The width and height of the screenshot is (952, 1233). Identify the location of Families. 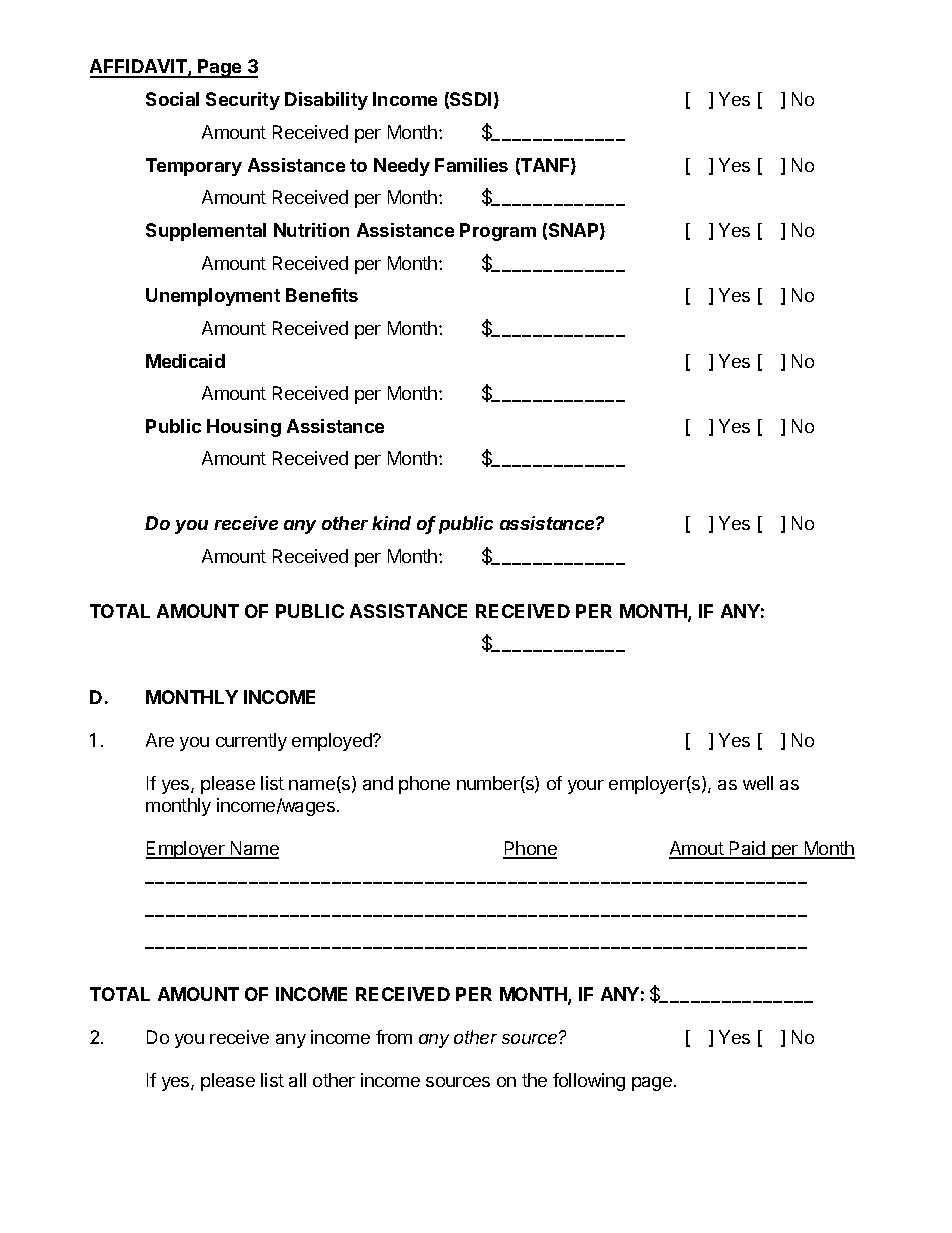
(471, 165).
